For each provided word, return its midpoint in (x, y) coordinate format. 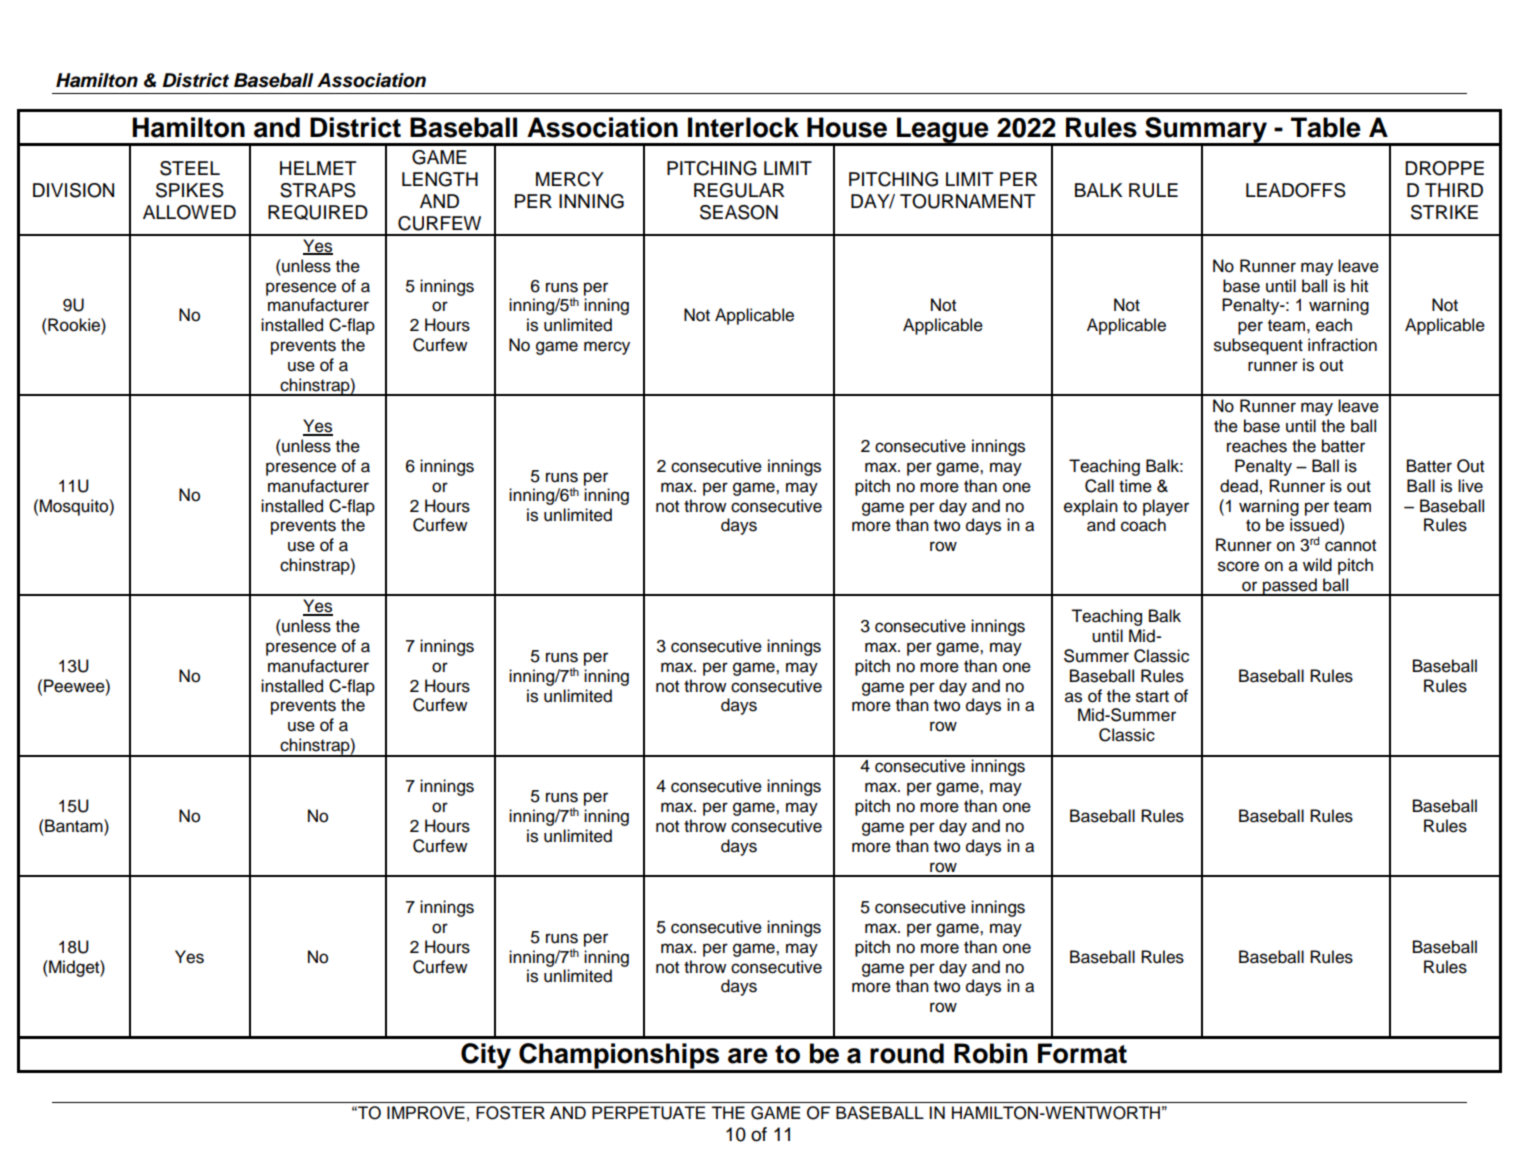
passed (1290, 587)
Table (1326, 127)
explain (1091, 507)
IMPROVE (426, 1113)
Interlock (743, 127)
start (1152, 697)
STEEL (190, 168)
